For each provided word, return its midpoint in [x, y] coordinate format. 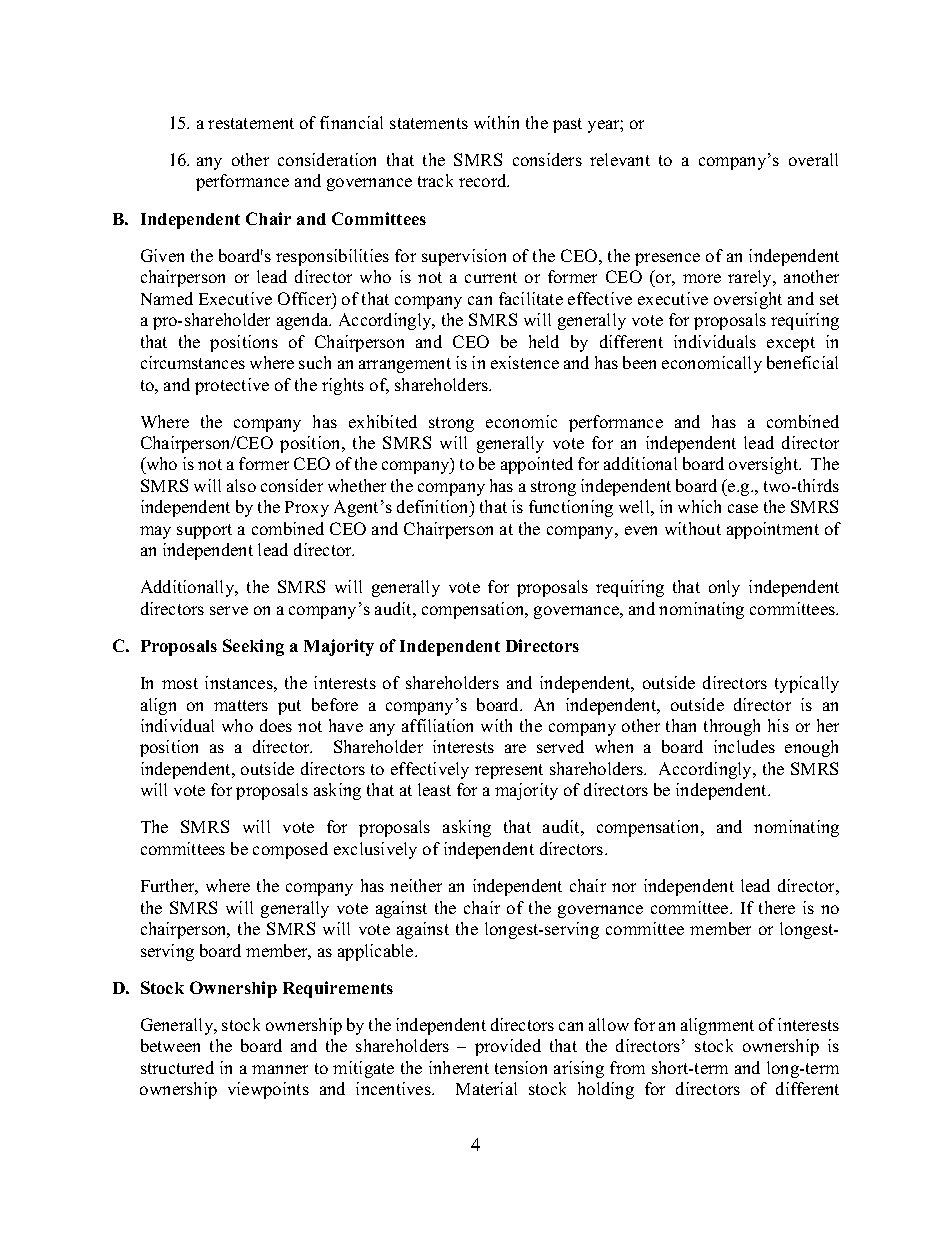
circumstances [193, 362]
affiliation [437, 725]
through [732, 727]
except [791, 344]
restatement [251, 123]
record [484, 180]
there [777, 907]
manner [280, 1069]
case [743, 508]
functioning [571, 508]
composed [290, 850]
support [204, 531]
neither [416, 885]
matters [241, 705]
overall [813, 159]
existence [525, 362]
